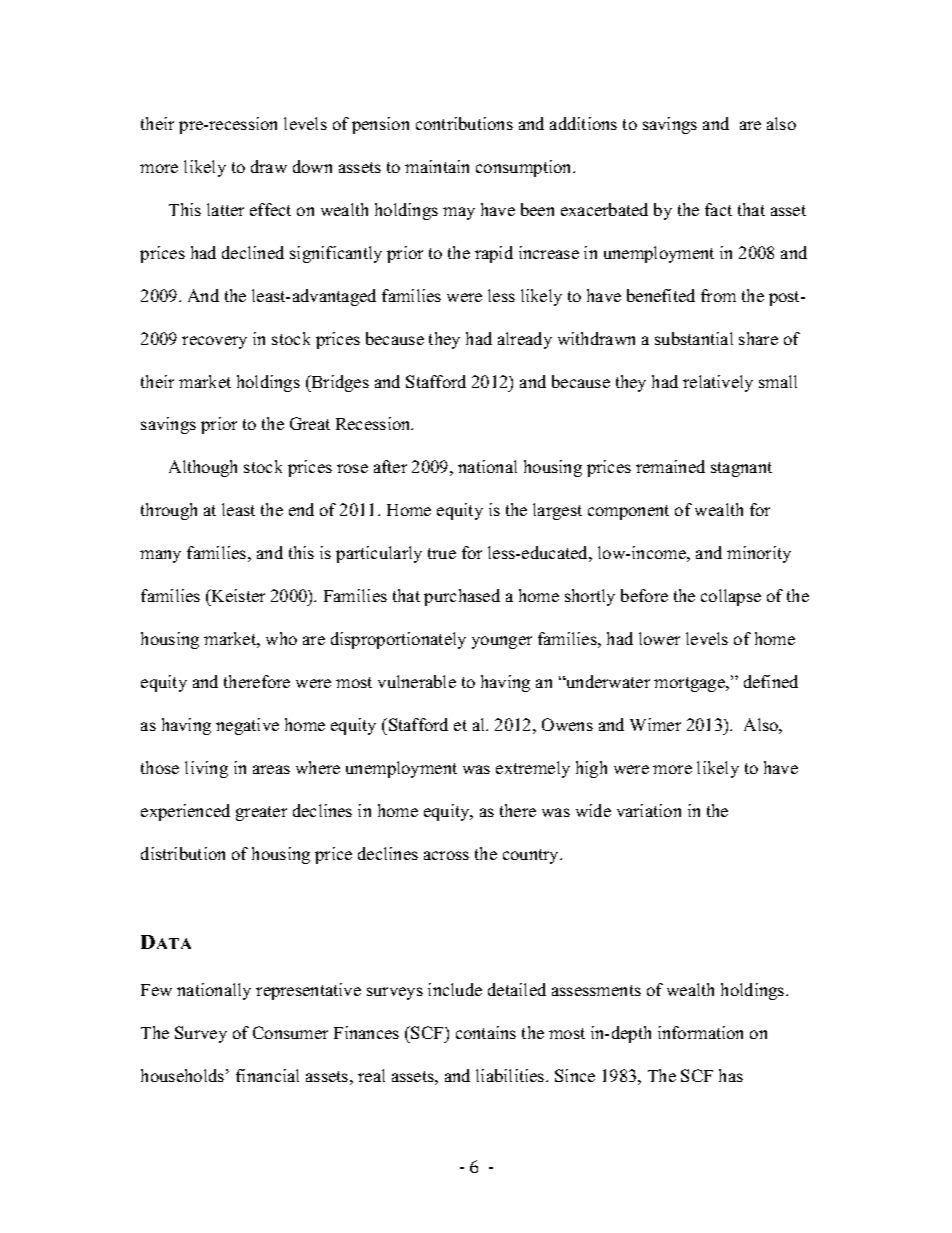 Image resolution: width=952 pixels, height=1233 pixels. I want to click on financial, so click(267, 1075).
